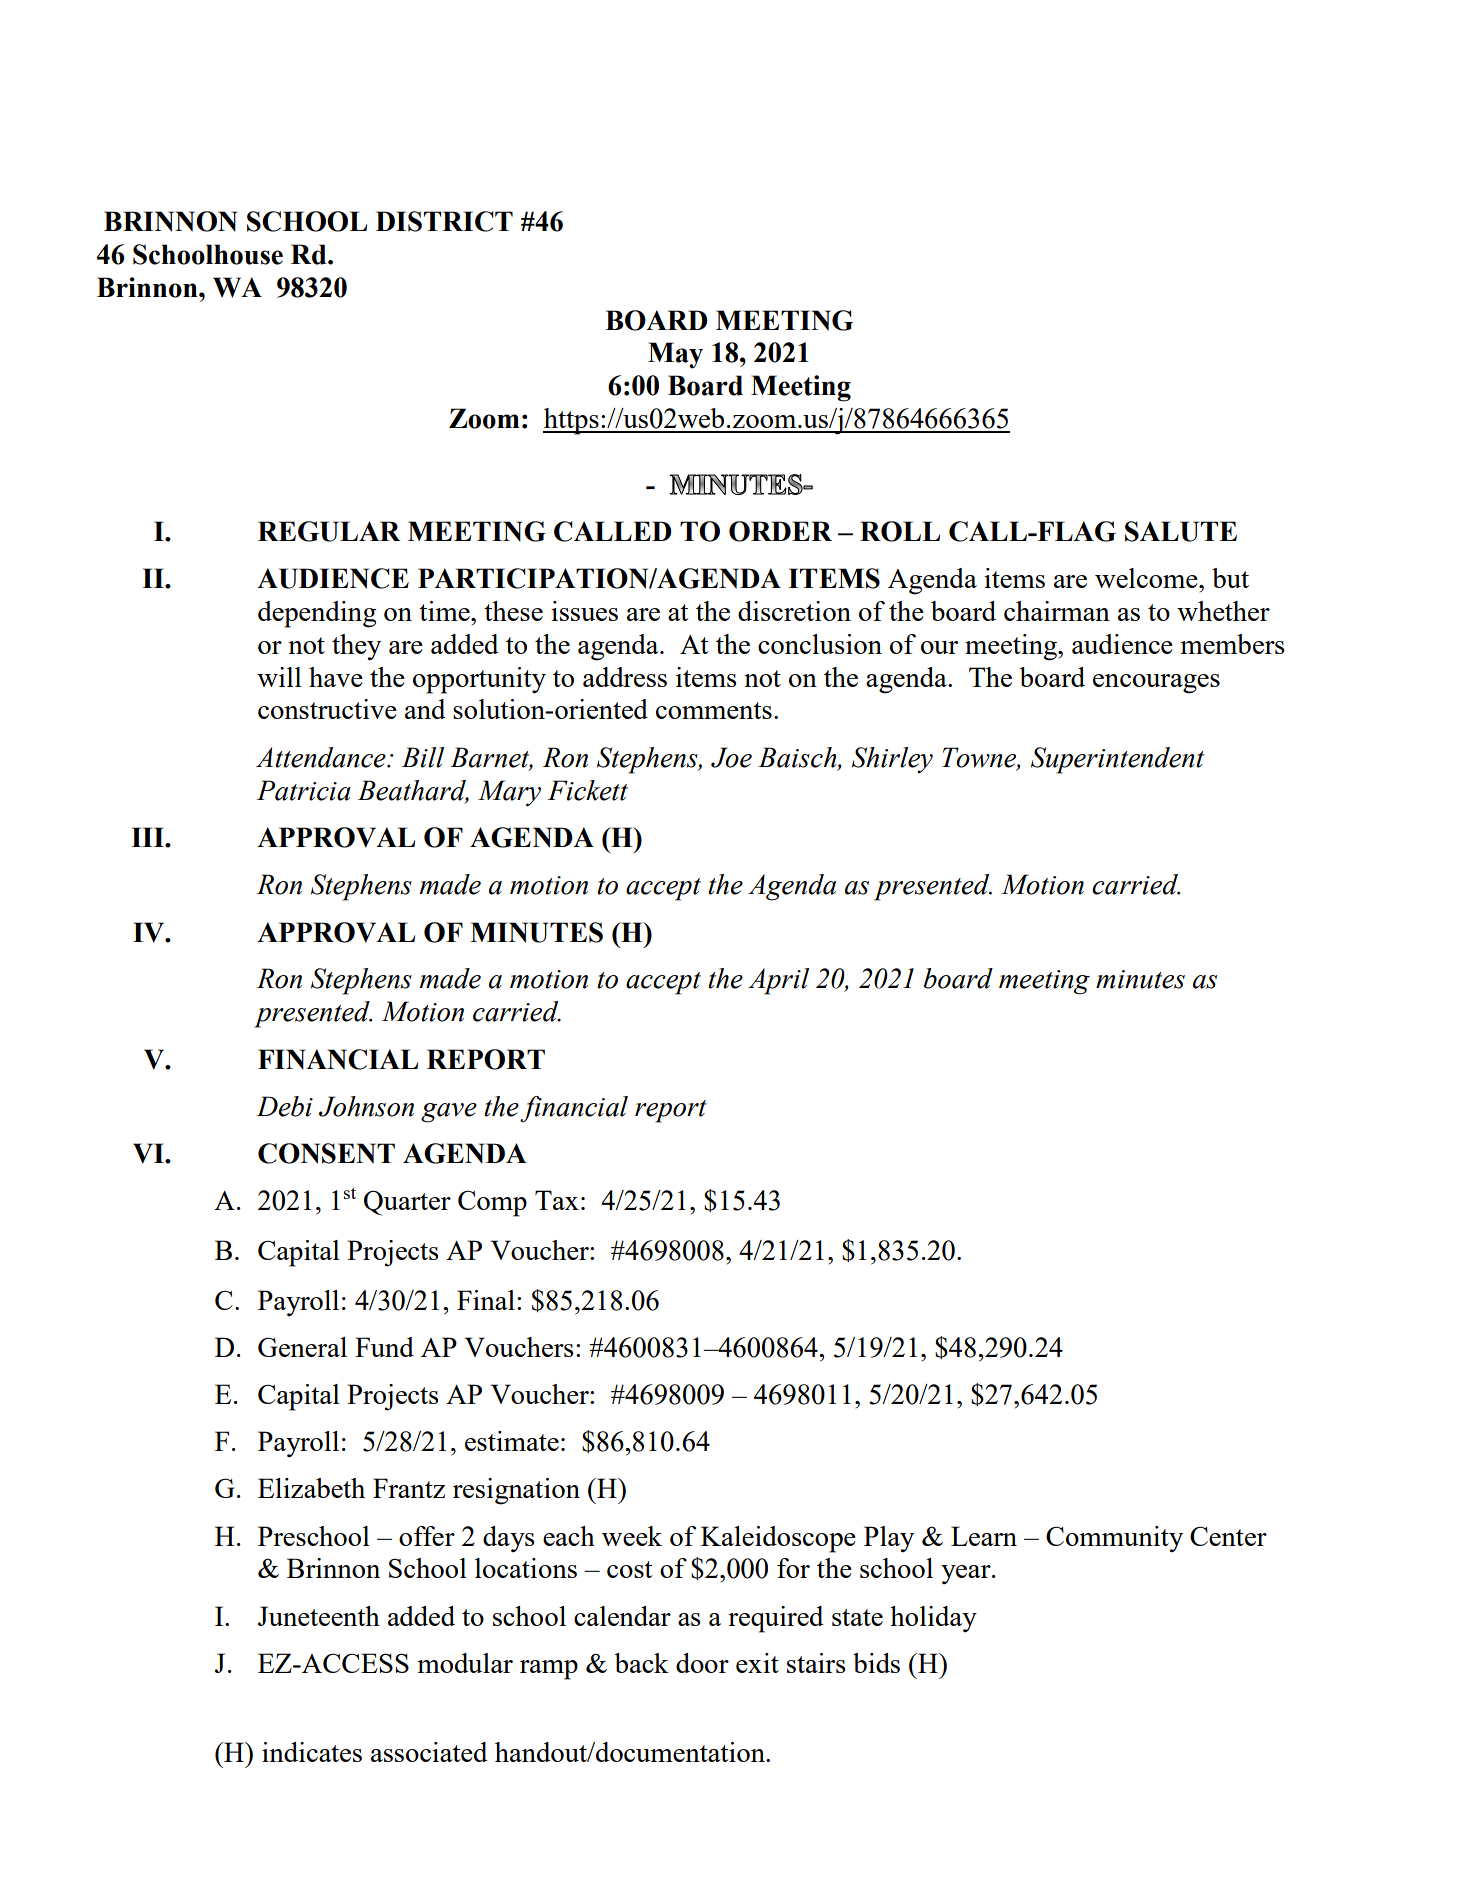  Describe the element at coordinates (675, 355) in the screenshot. I see `May` at that location.
